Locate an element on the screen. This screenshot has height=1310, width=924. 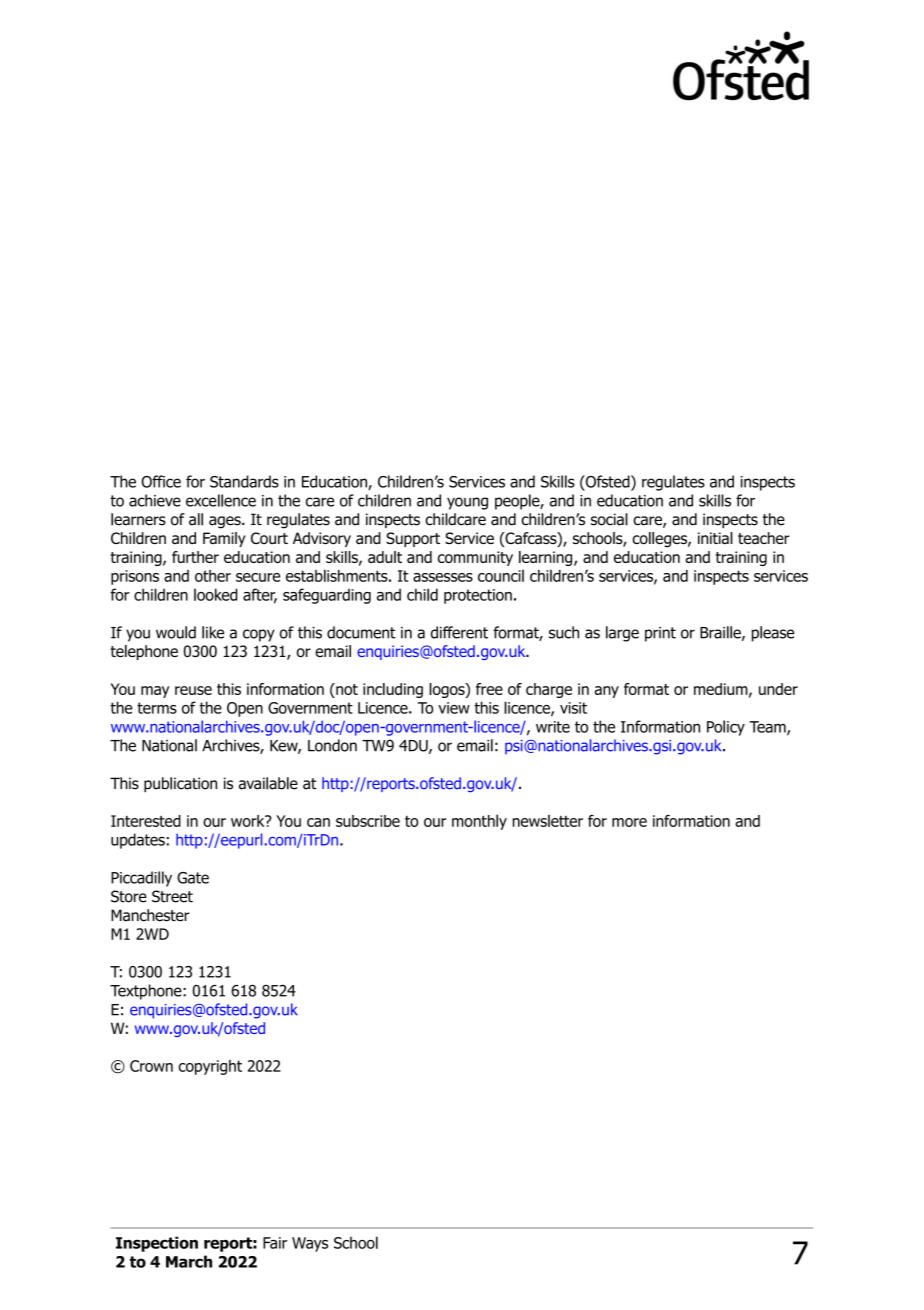
young is located at coordinates (467, 503).
